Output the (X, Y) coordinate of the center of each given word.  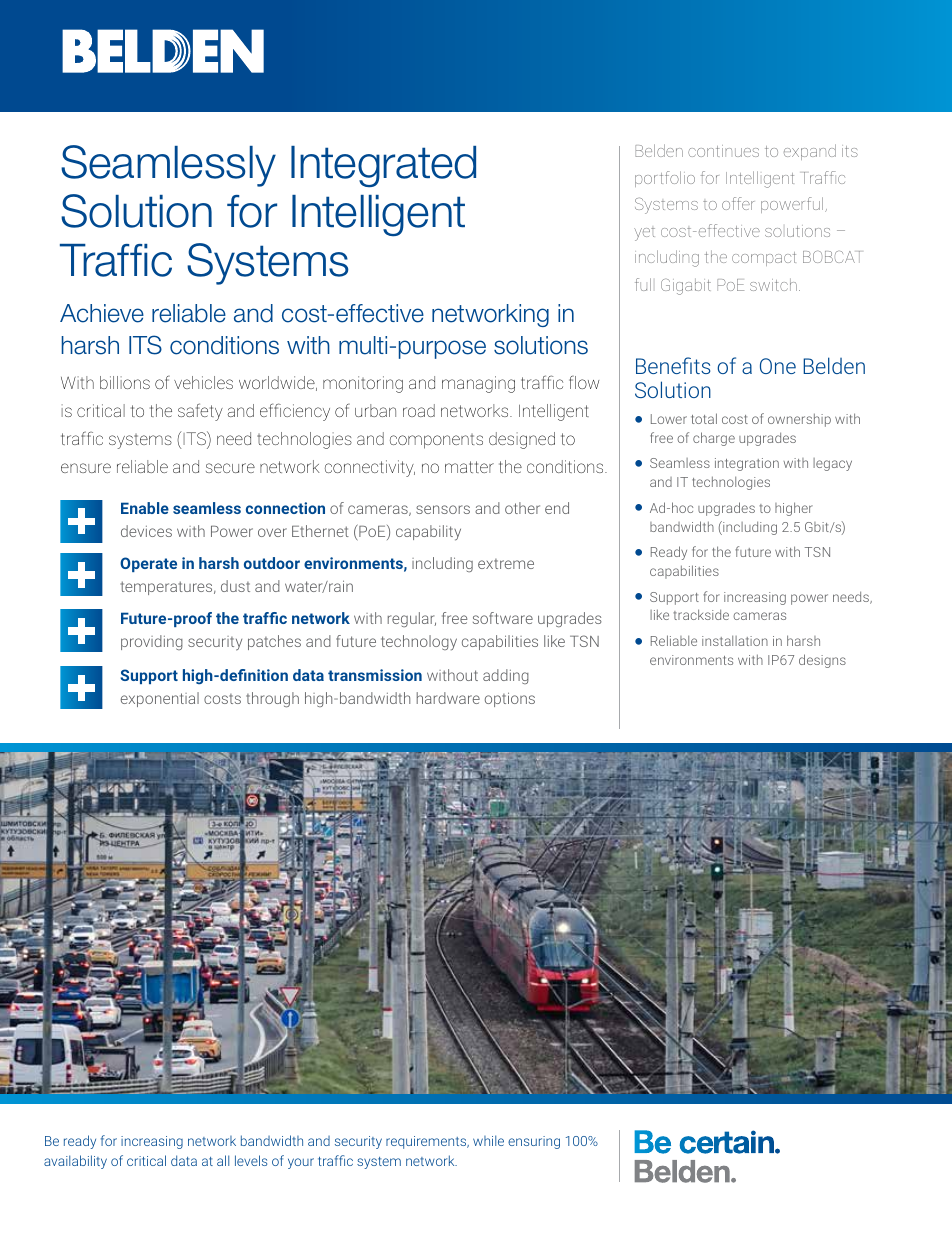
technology (419, 643)
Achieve (102, 313)
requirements (427, 1142)
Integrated (383, 166)
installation (735, 641)
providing (152, 642)
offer (738, 203)
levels (251, 1160)
